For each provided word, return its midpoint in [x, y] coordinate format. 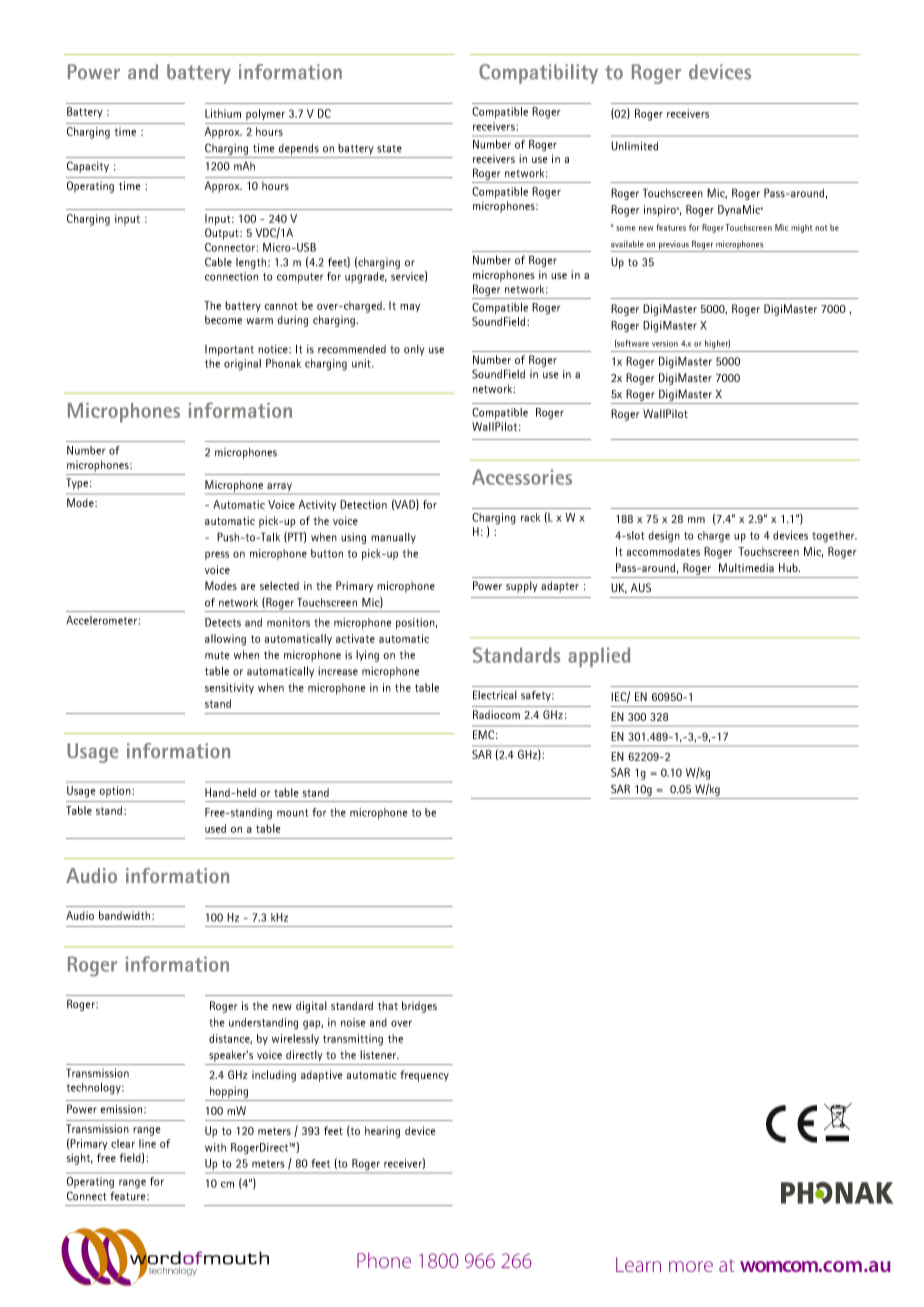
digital [311, 1007]
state [389, 149]
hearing [382, 1132]
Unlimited [634, 146]
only [414, 350]
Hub [789, 567]
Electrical [495, 695]
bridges [419, 1007]
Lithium [223, 113]
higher [717, 344]
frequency [424, 1076]
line [147, 1143]
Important [229, 350]
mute [217, 655]
